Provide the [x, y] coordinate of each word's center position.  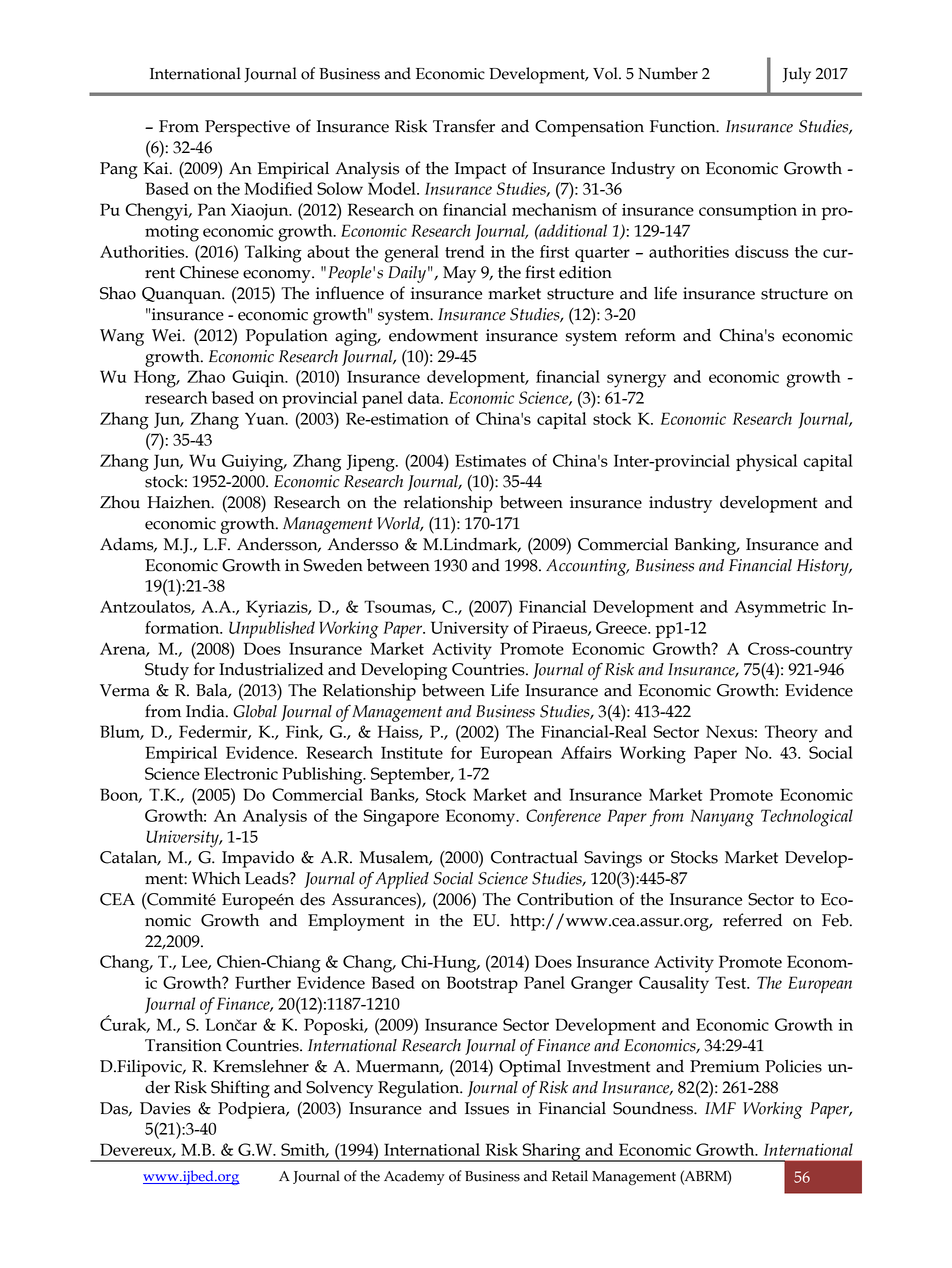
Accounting [587, 567]
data [425, 397]
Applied [402, 880]
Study [167, 671]
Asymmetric [780, 609]
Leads [268, 878]
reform [650, 335]
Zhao [206, 376]
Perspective [247, 128]
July [796, 75]
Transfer [464, 126]
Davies [165, 1108]
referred [752, 920]
